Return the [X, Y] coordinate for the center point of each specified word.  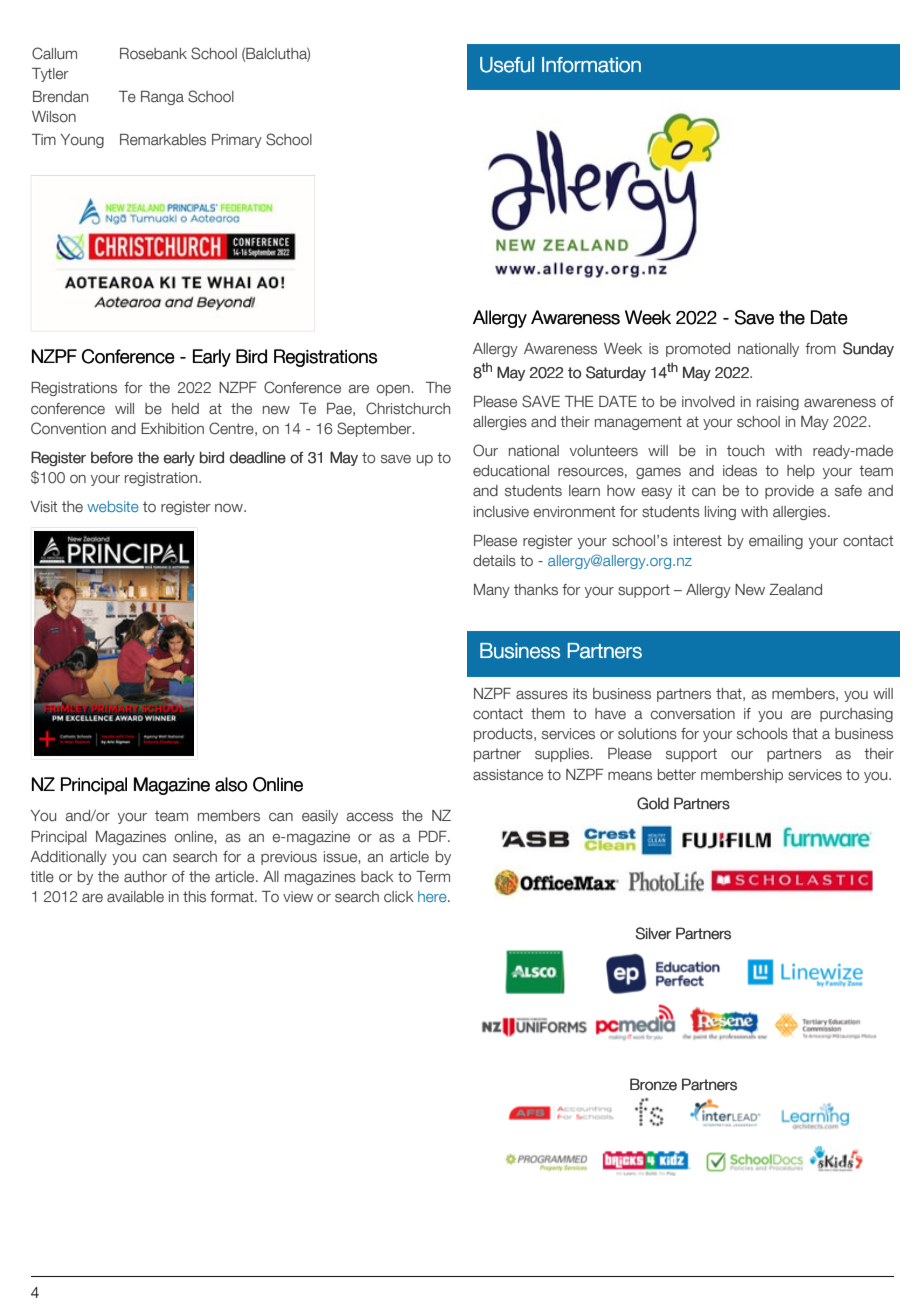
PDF [434, 836]
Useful [507, 65]
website [113, 506]
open [394, 390]
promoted [698, 350]
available [135, 897]
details [494, 561]
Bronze [653, 1084]
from [820, 348]
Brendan [60, 97]
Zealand [795, 589]
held [185, 408]
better [677, 775]
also [231, 784]
